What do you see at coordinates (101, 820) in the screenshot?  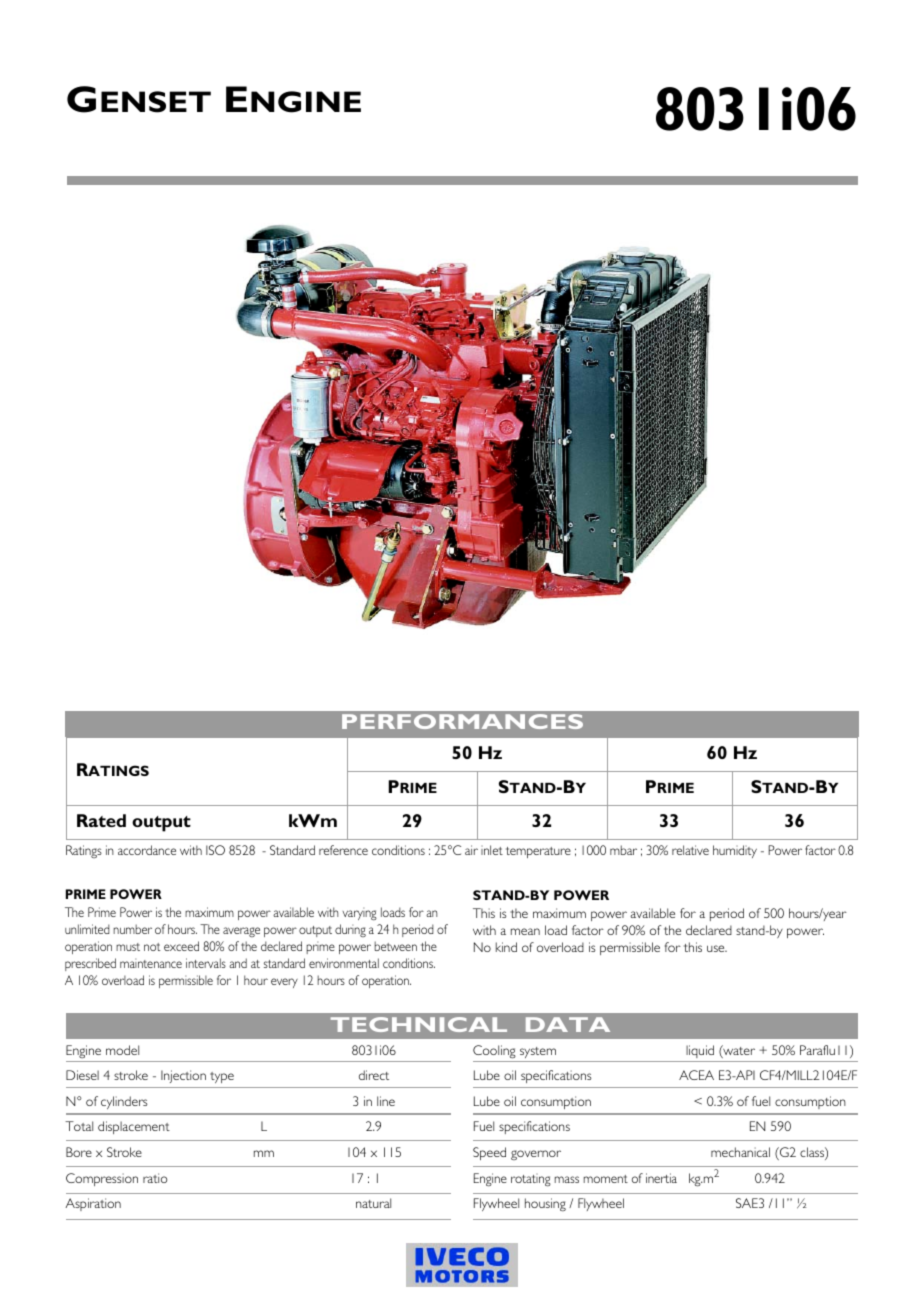 I see `Rated` at bounding box center [101, 820].
